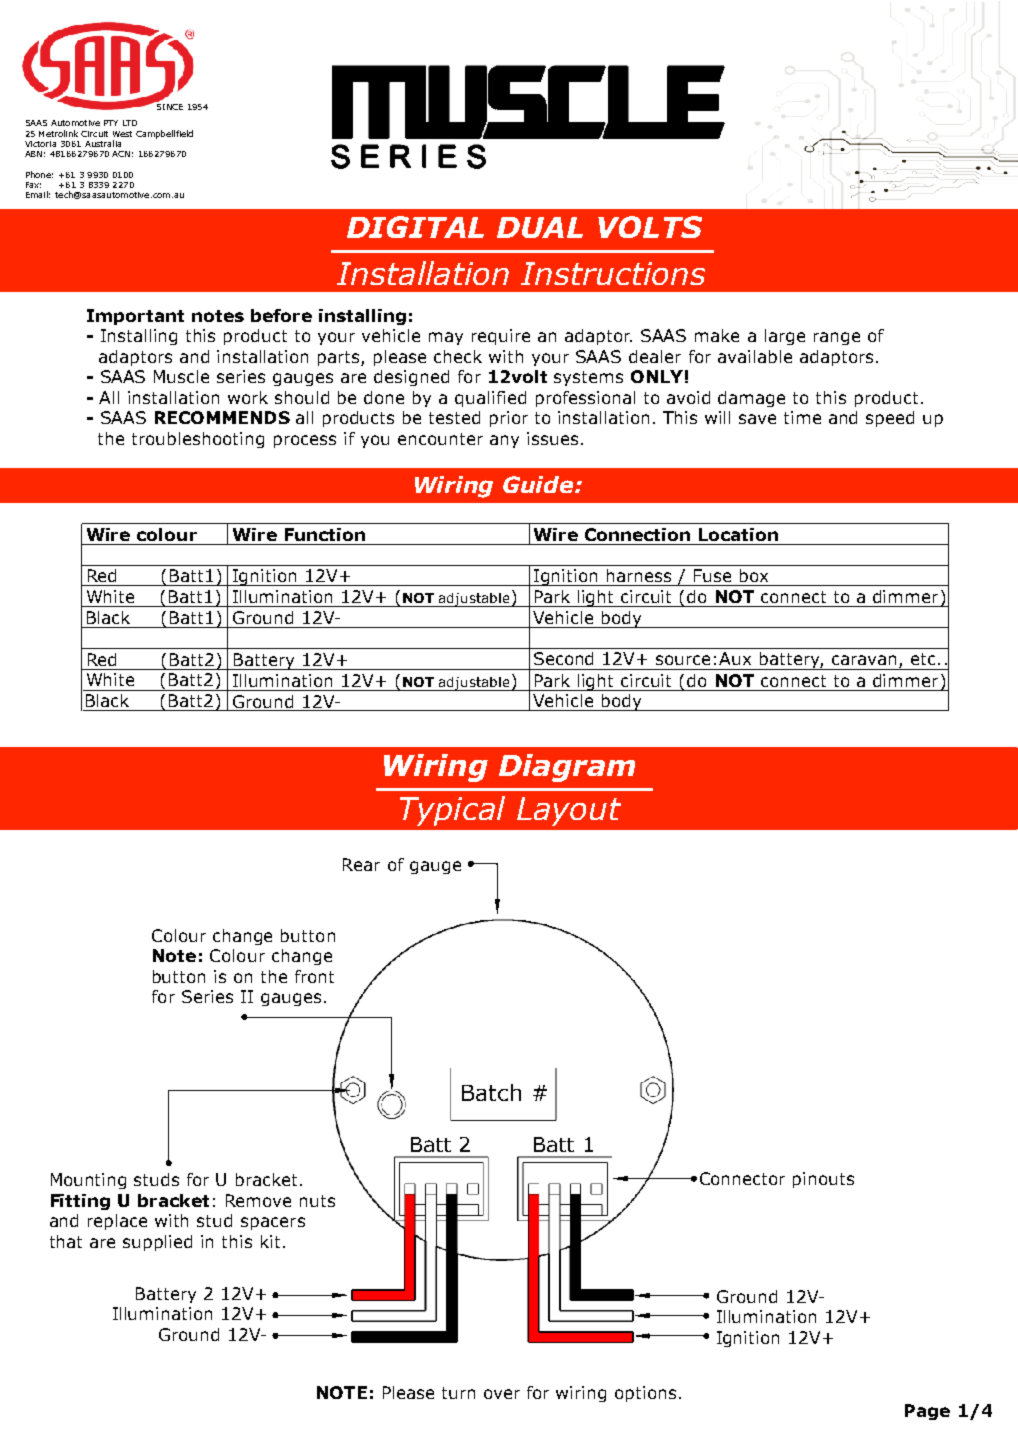 The image size is (1018, 1440). What do you see at coordinates (361, 864) in the screenshot?
I see `Rear` at bounding box center [361, 864].
